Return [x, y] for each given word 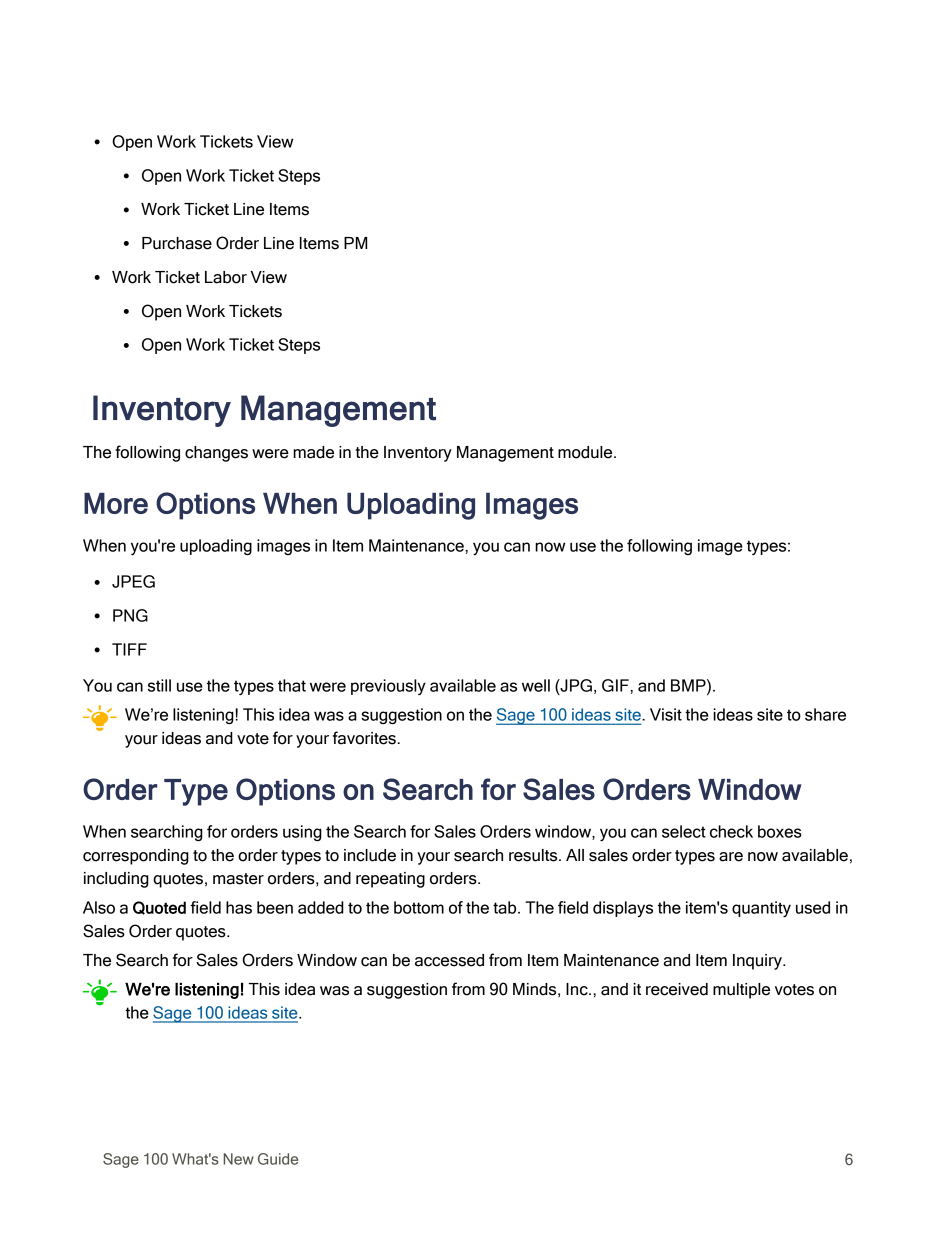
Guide [278, 1159]
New [238, 1159]
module [586, 452]
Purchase [177, 243]
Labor [226, 277]
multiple [741, 991]
